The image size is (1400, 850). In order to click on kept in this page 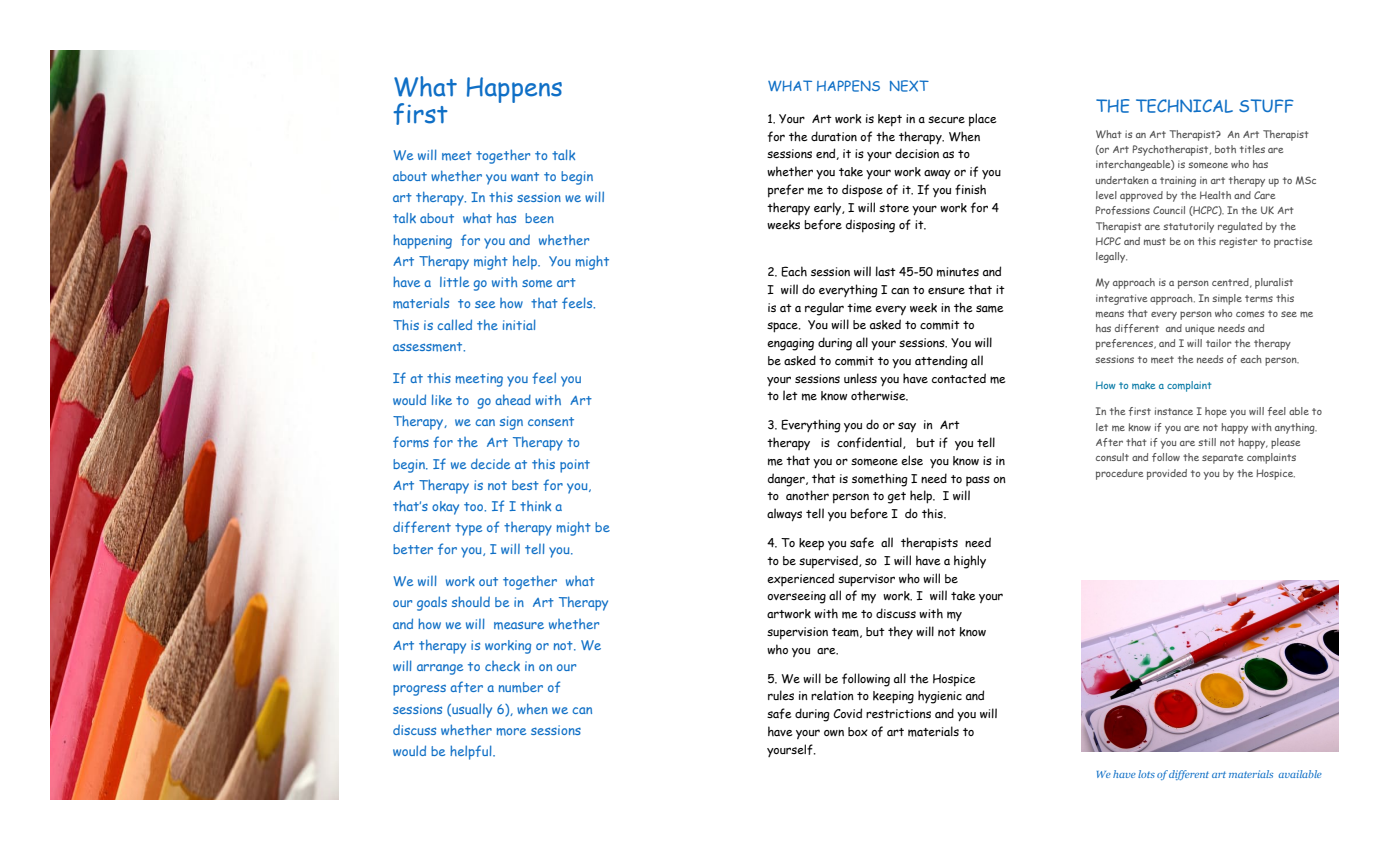, I will do `click(890, 120)`.
